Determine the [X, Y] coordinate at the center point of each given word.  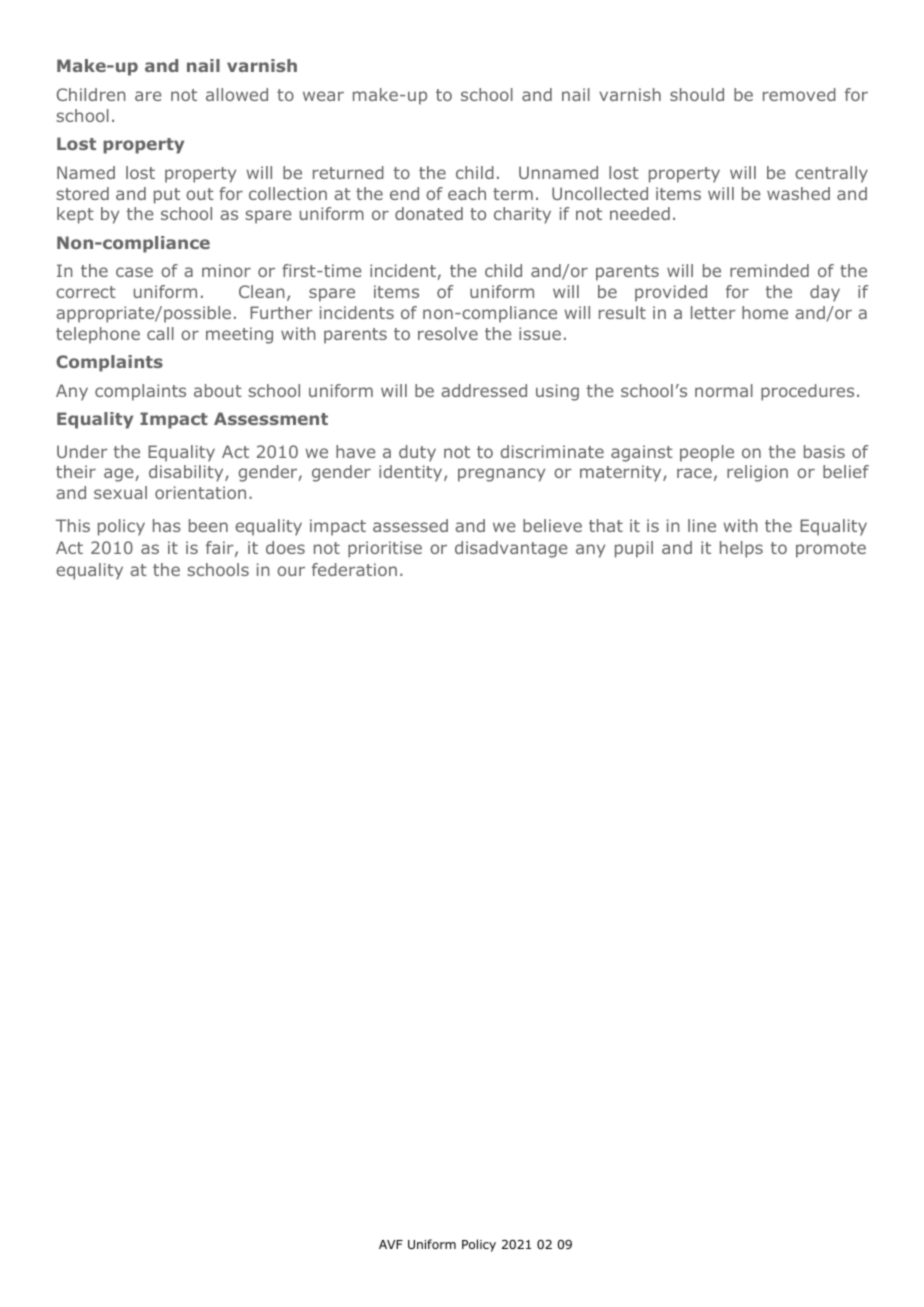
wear [323, 96]
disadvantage [511, 549]
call [160, 333]
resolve [448, 333]
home [765, 312]
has [167, 525]
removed [799, 94]
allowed [237, 94]
